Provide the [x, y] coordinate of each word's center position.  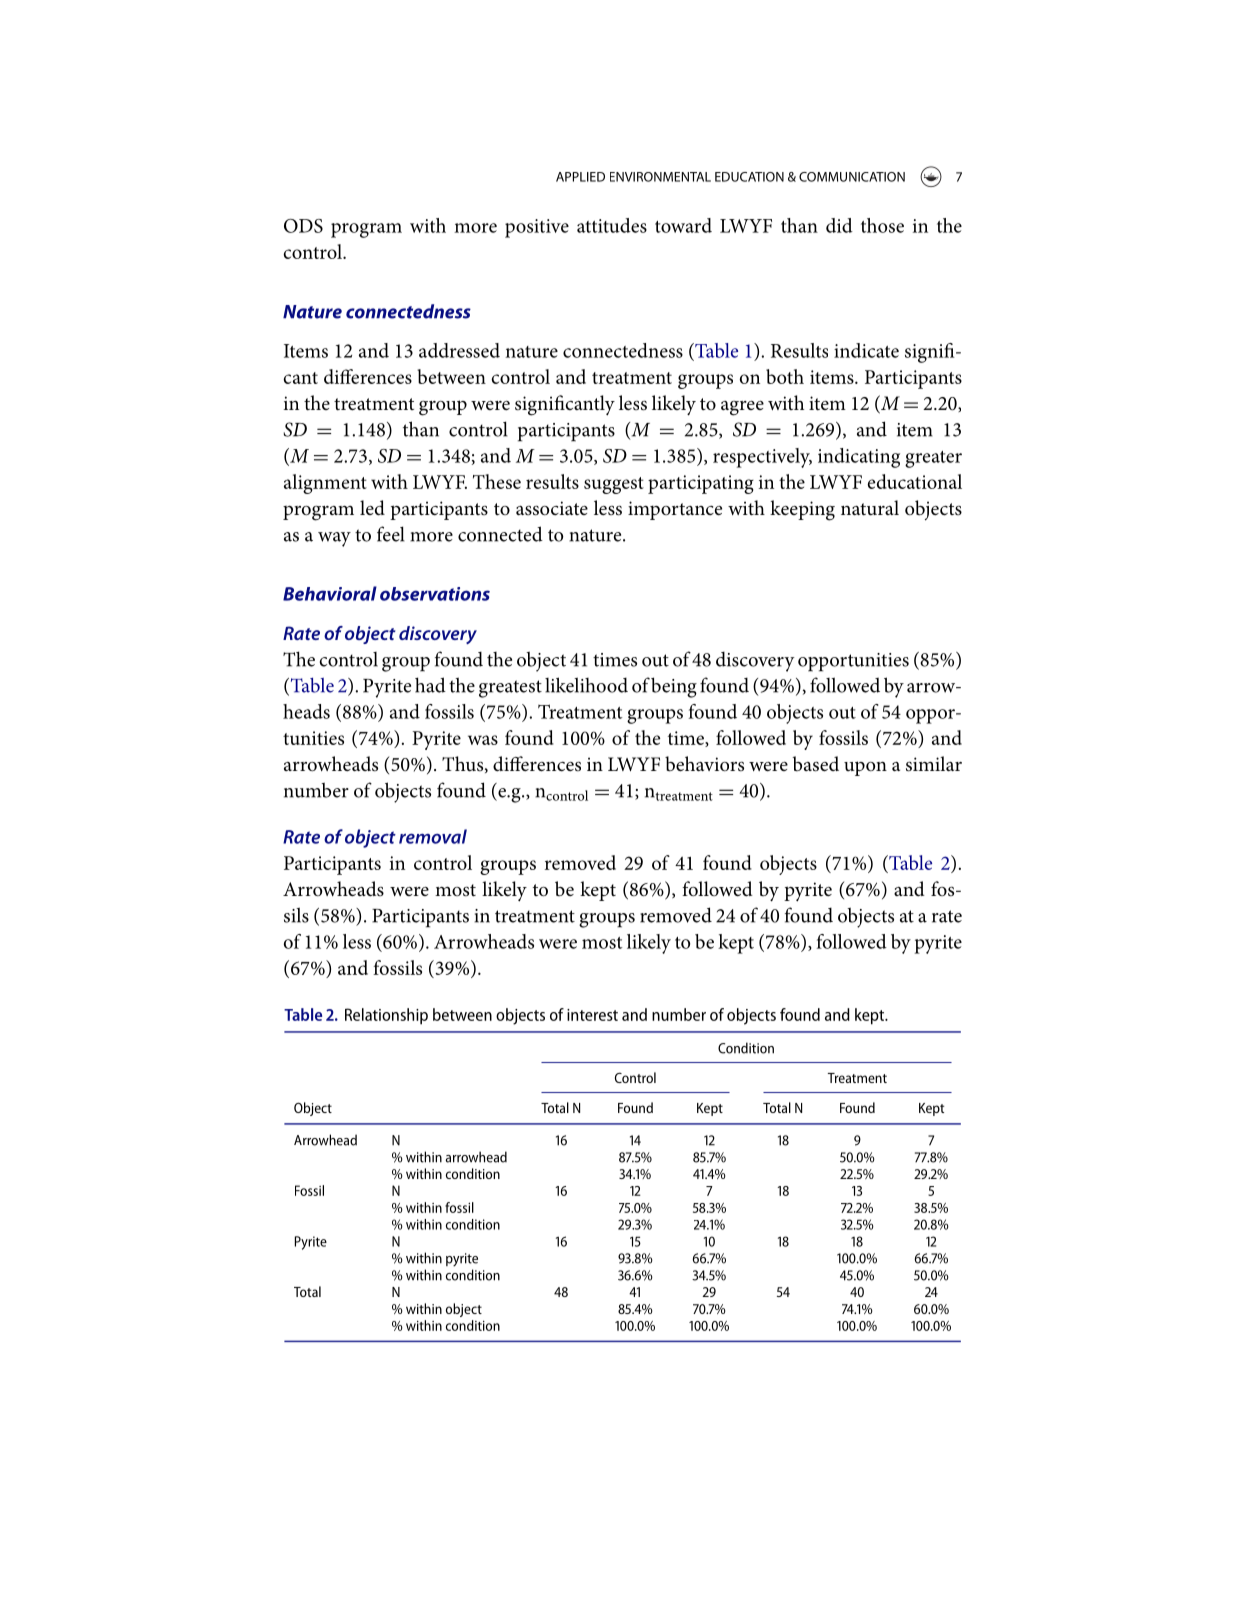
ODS [303, 226]
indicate [866, 350]
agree [742, 408]
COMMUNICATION [852, 177]
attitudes [612, 225]
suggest [614, 485]
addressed [459, 350]
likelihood [586, 685]
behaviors [704, 764]
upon [865, 768]
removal [433, 836]
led [372, 508]
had [430, 685]
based [815, 764]
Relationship [386, 1016]
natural [870, 508]
